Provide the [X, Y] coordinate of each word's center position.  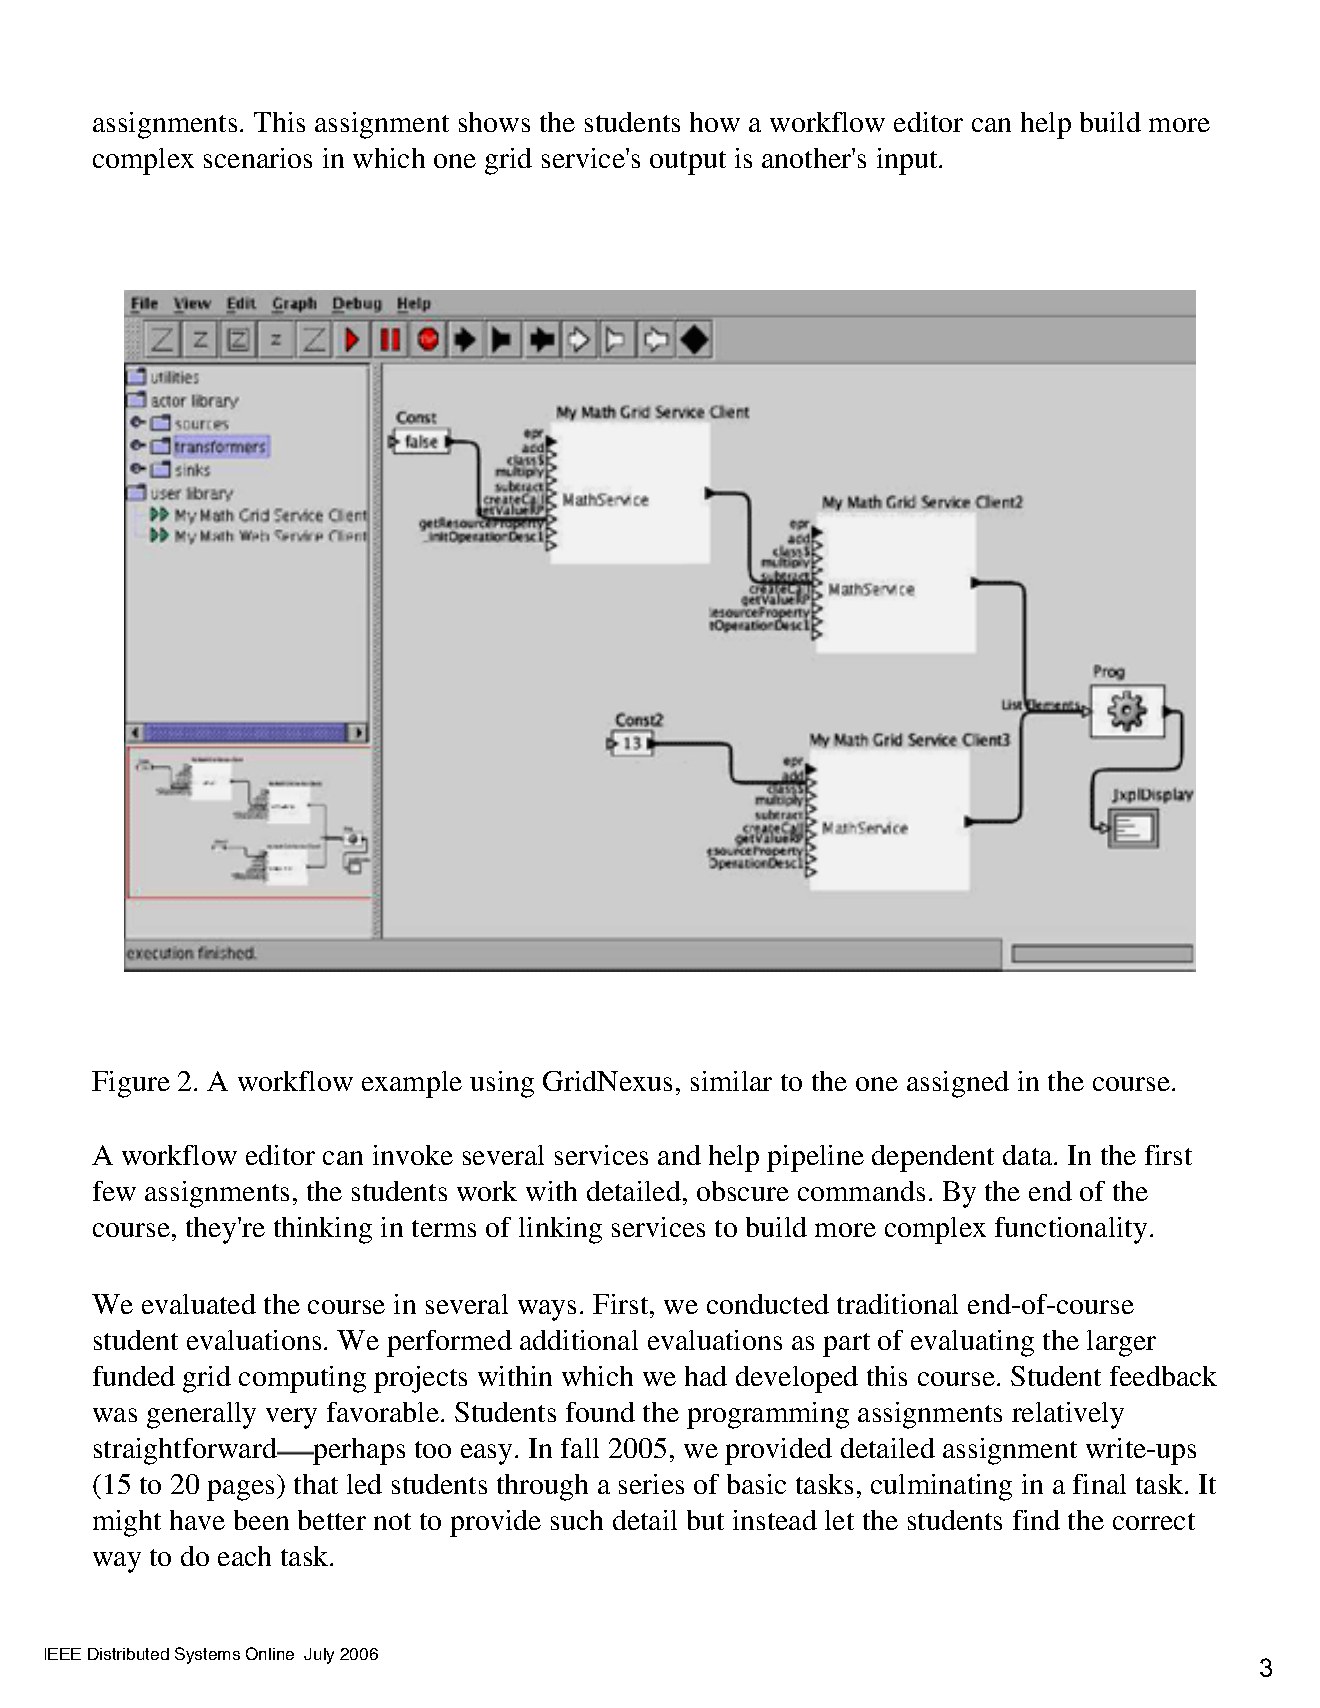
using [502, 1084]
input [908, 161]
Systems [207, 1655]
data [1029, 1155]
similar [731, 1081]
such [577, 1520]
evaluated [199, 1304]
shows [494, 122]
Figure [131, 1084]
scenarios [258, 158]
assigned [958, 1084]
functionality [1071, 1230]
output [688, 163]
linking [560, 1230]
